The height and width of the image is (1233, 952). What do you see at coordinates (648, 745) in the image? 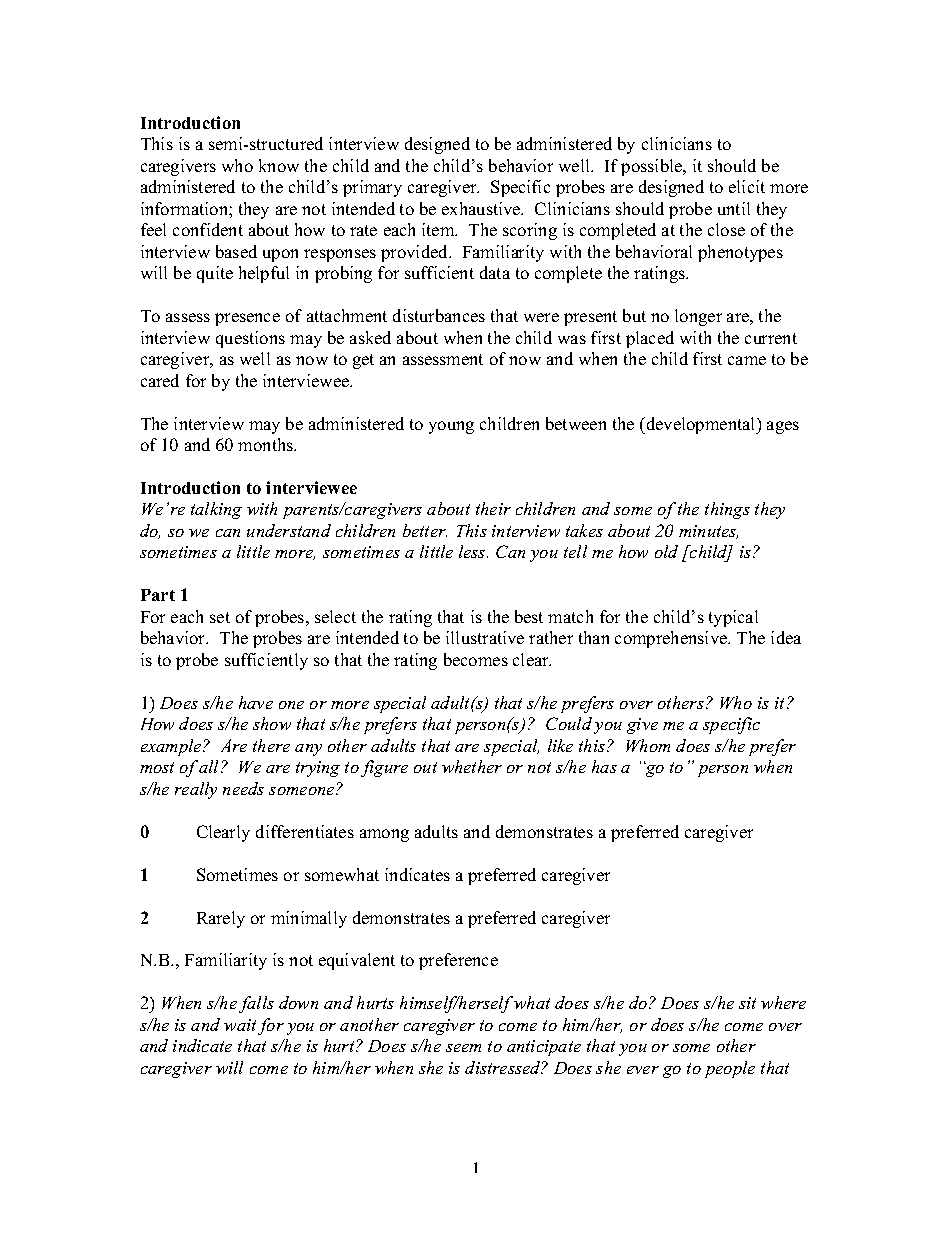
I see `Whom` at bounding box center [648, 745].
